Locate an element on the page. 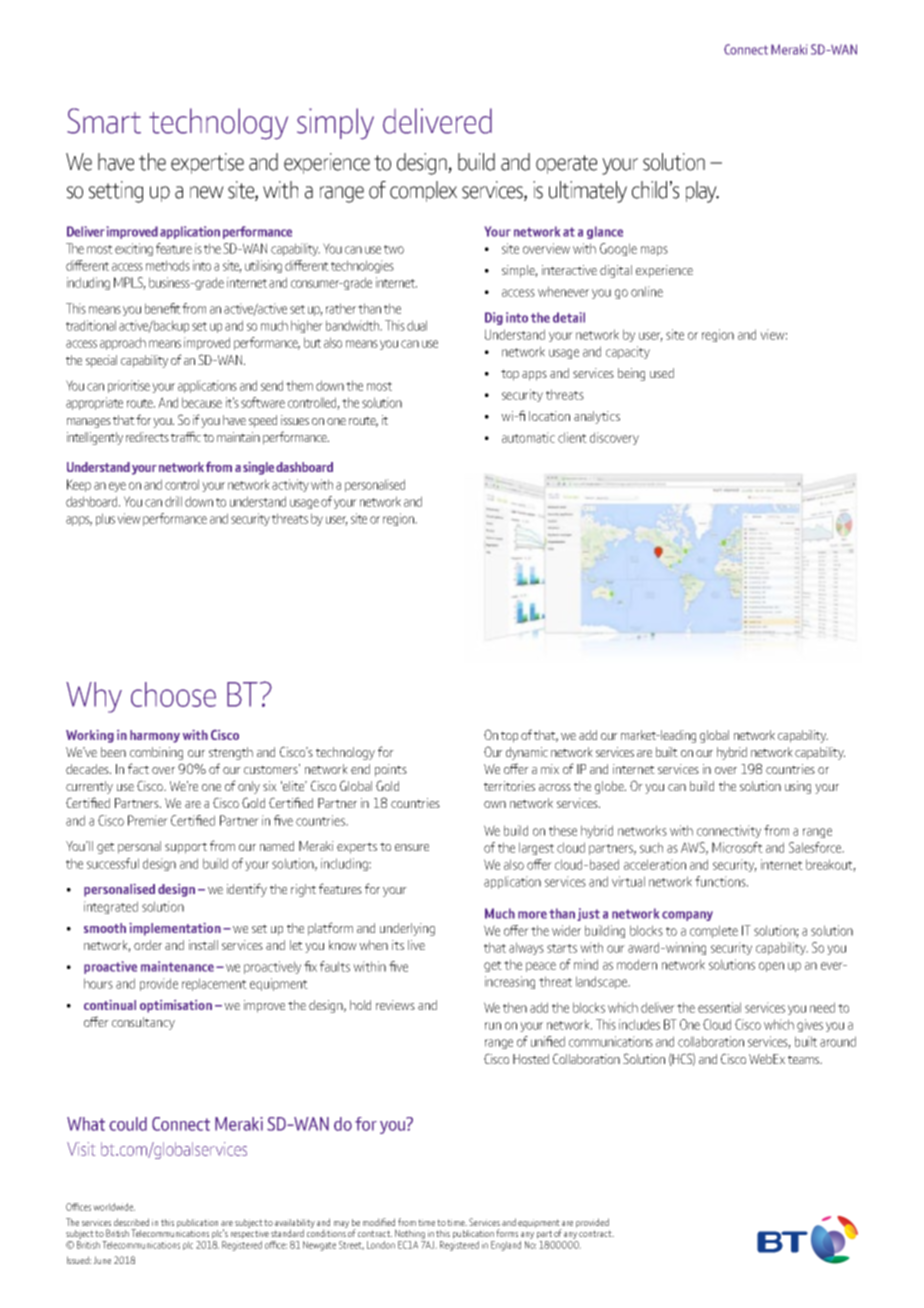 This image has height=1308, width=924. choose is located at coordinates (173, 694).
